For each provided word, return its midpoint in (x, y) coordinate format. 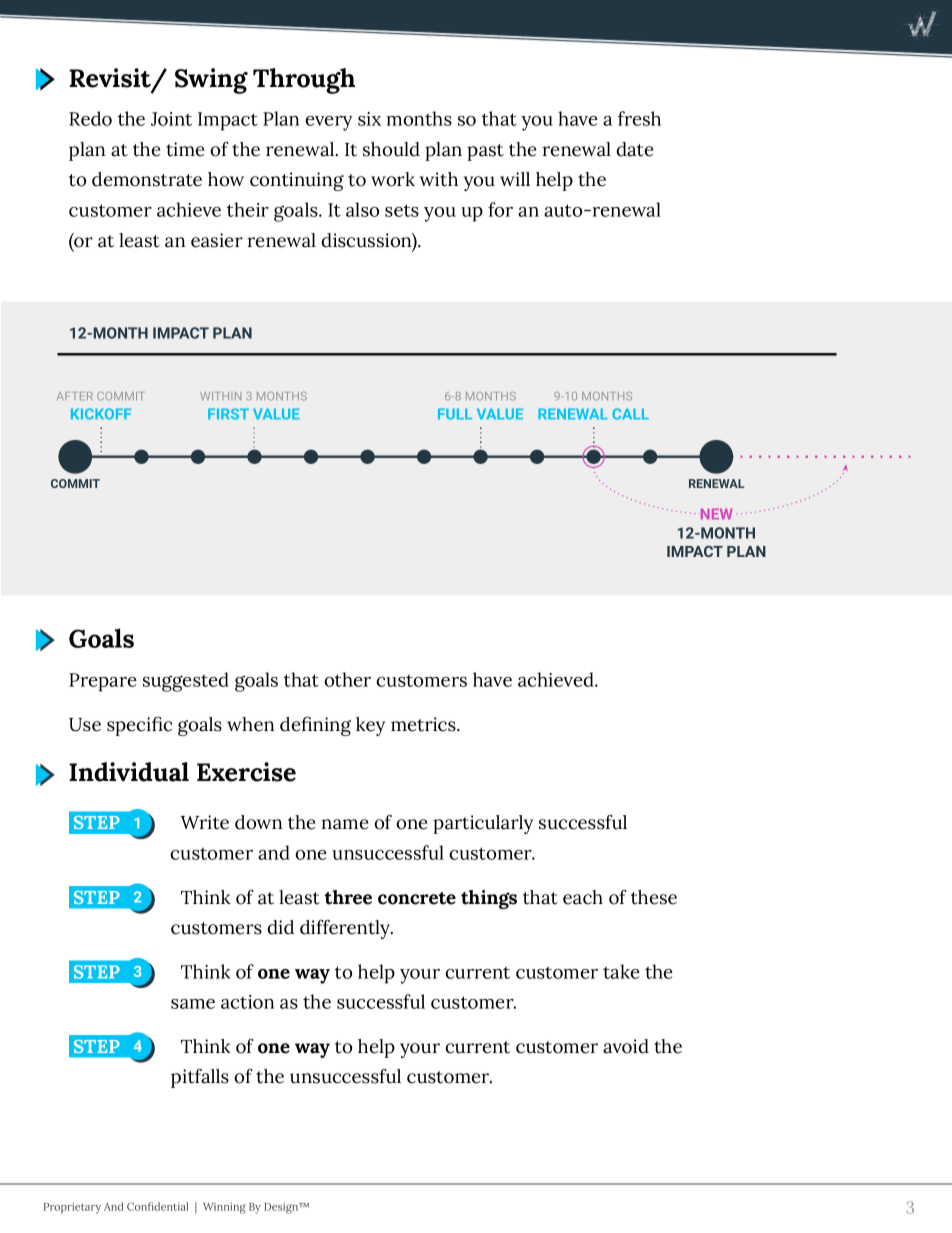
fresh (639, 118)
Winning (224, 1208)
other (347, 679)
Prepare (103, 682)
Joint (171, 119)
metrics (424, 724)
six (369, 119)
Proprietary (72, 1208)
